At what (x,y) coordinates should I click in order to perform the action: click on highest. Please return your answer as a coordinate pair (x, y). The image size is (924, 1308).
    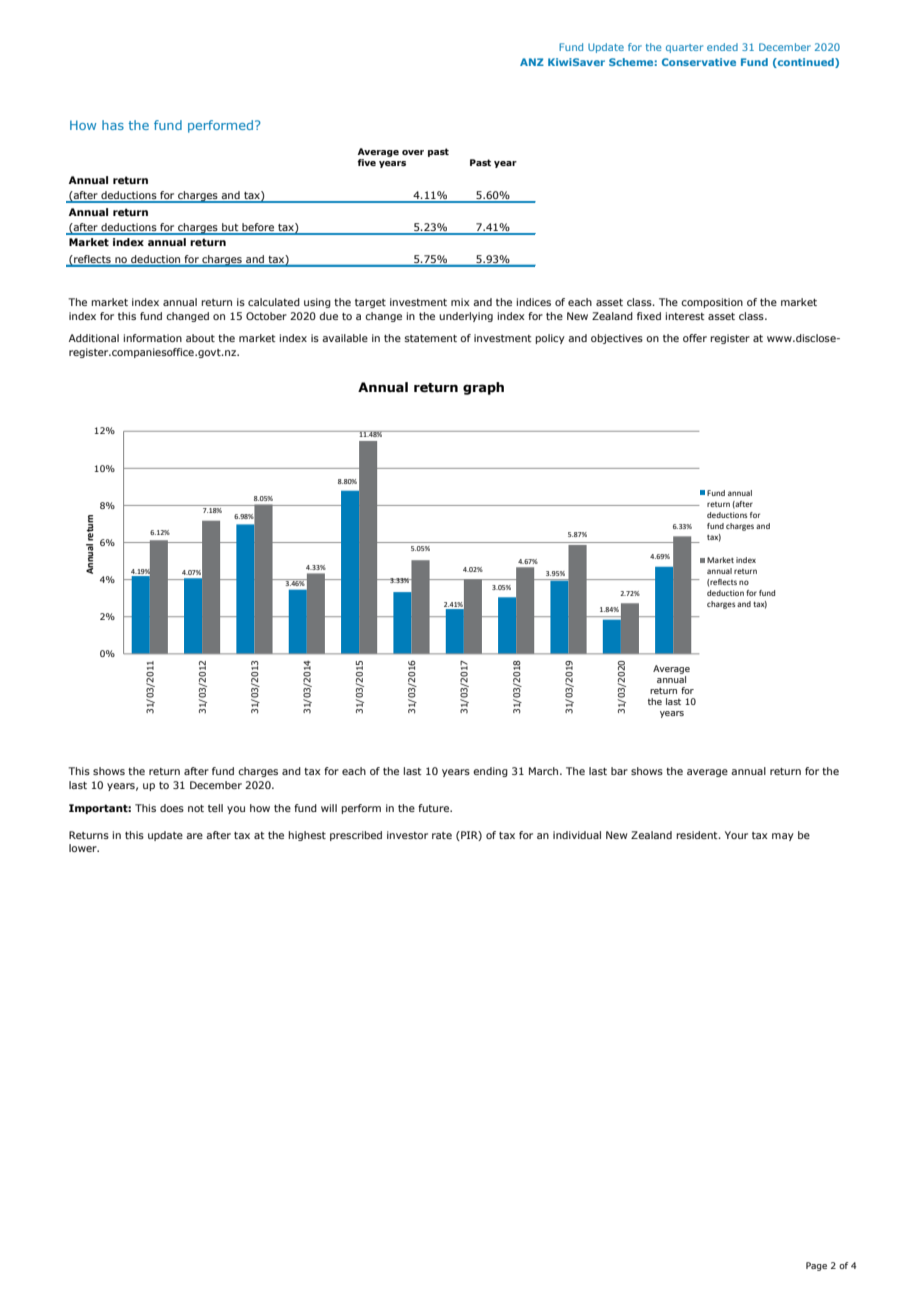
    Looking at the image, I should click on (307, 836).
